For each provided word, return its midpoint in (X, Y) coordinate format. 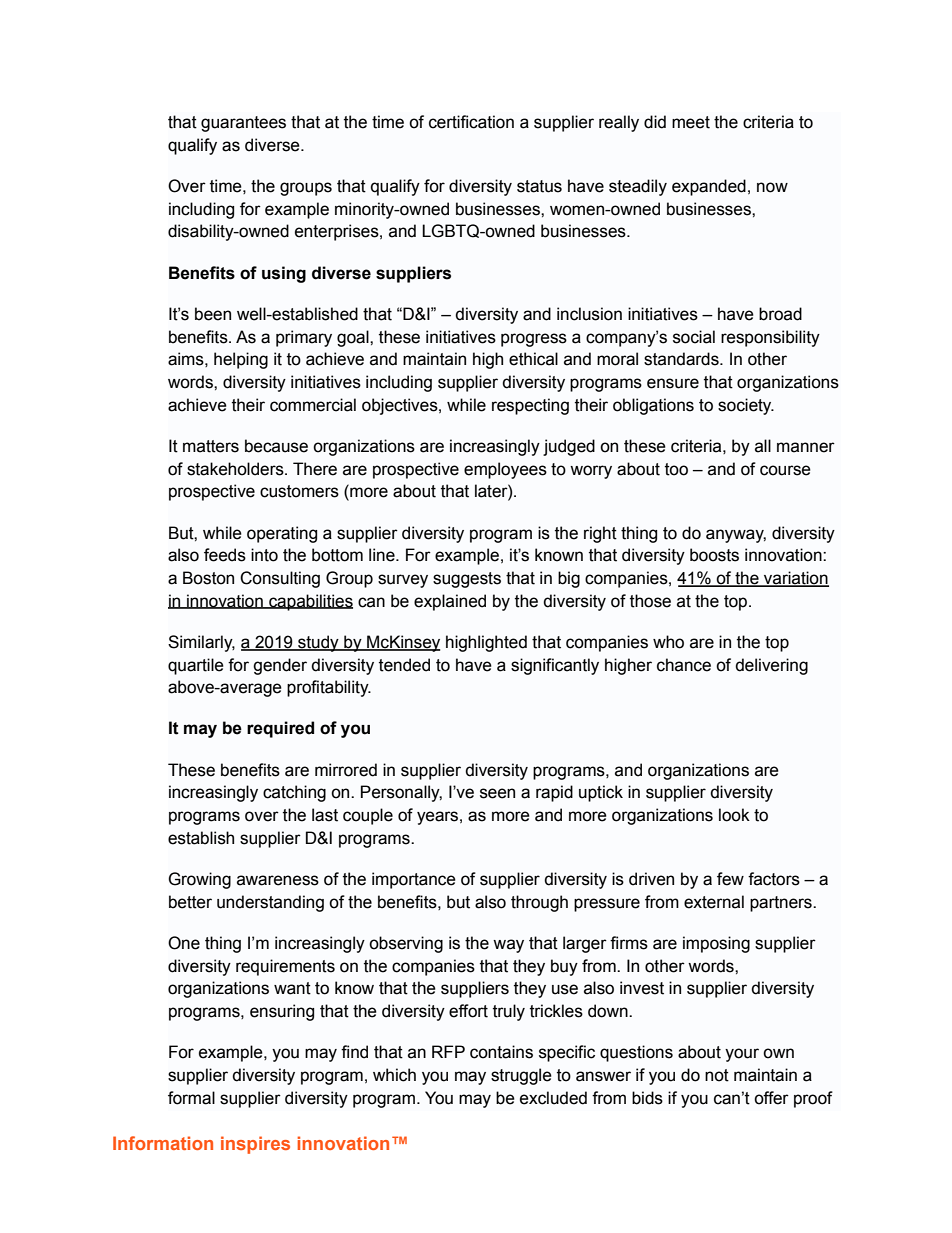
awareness (278, 880)
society (746, 406)
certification (471, 122)
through (539, 903)
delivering (771, 666)
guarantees (243, 124)
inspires (255, 1145)
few (730, 879)
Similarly (201, 643)
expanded (709, 187)
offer (771, 1098)
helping (241, 360)
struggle (521, 1076)
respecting (530, 406)
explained (450, 602)
